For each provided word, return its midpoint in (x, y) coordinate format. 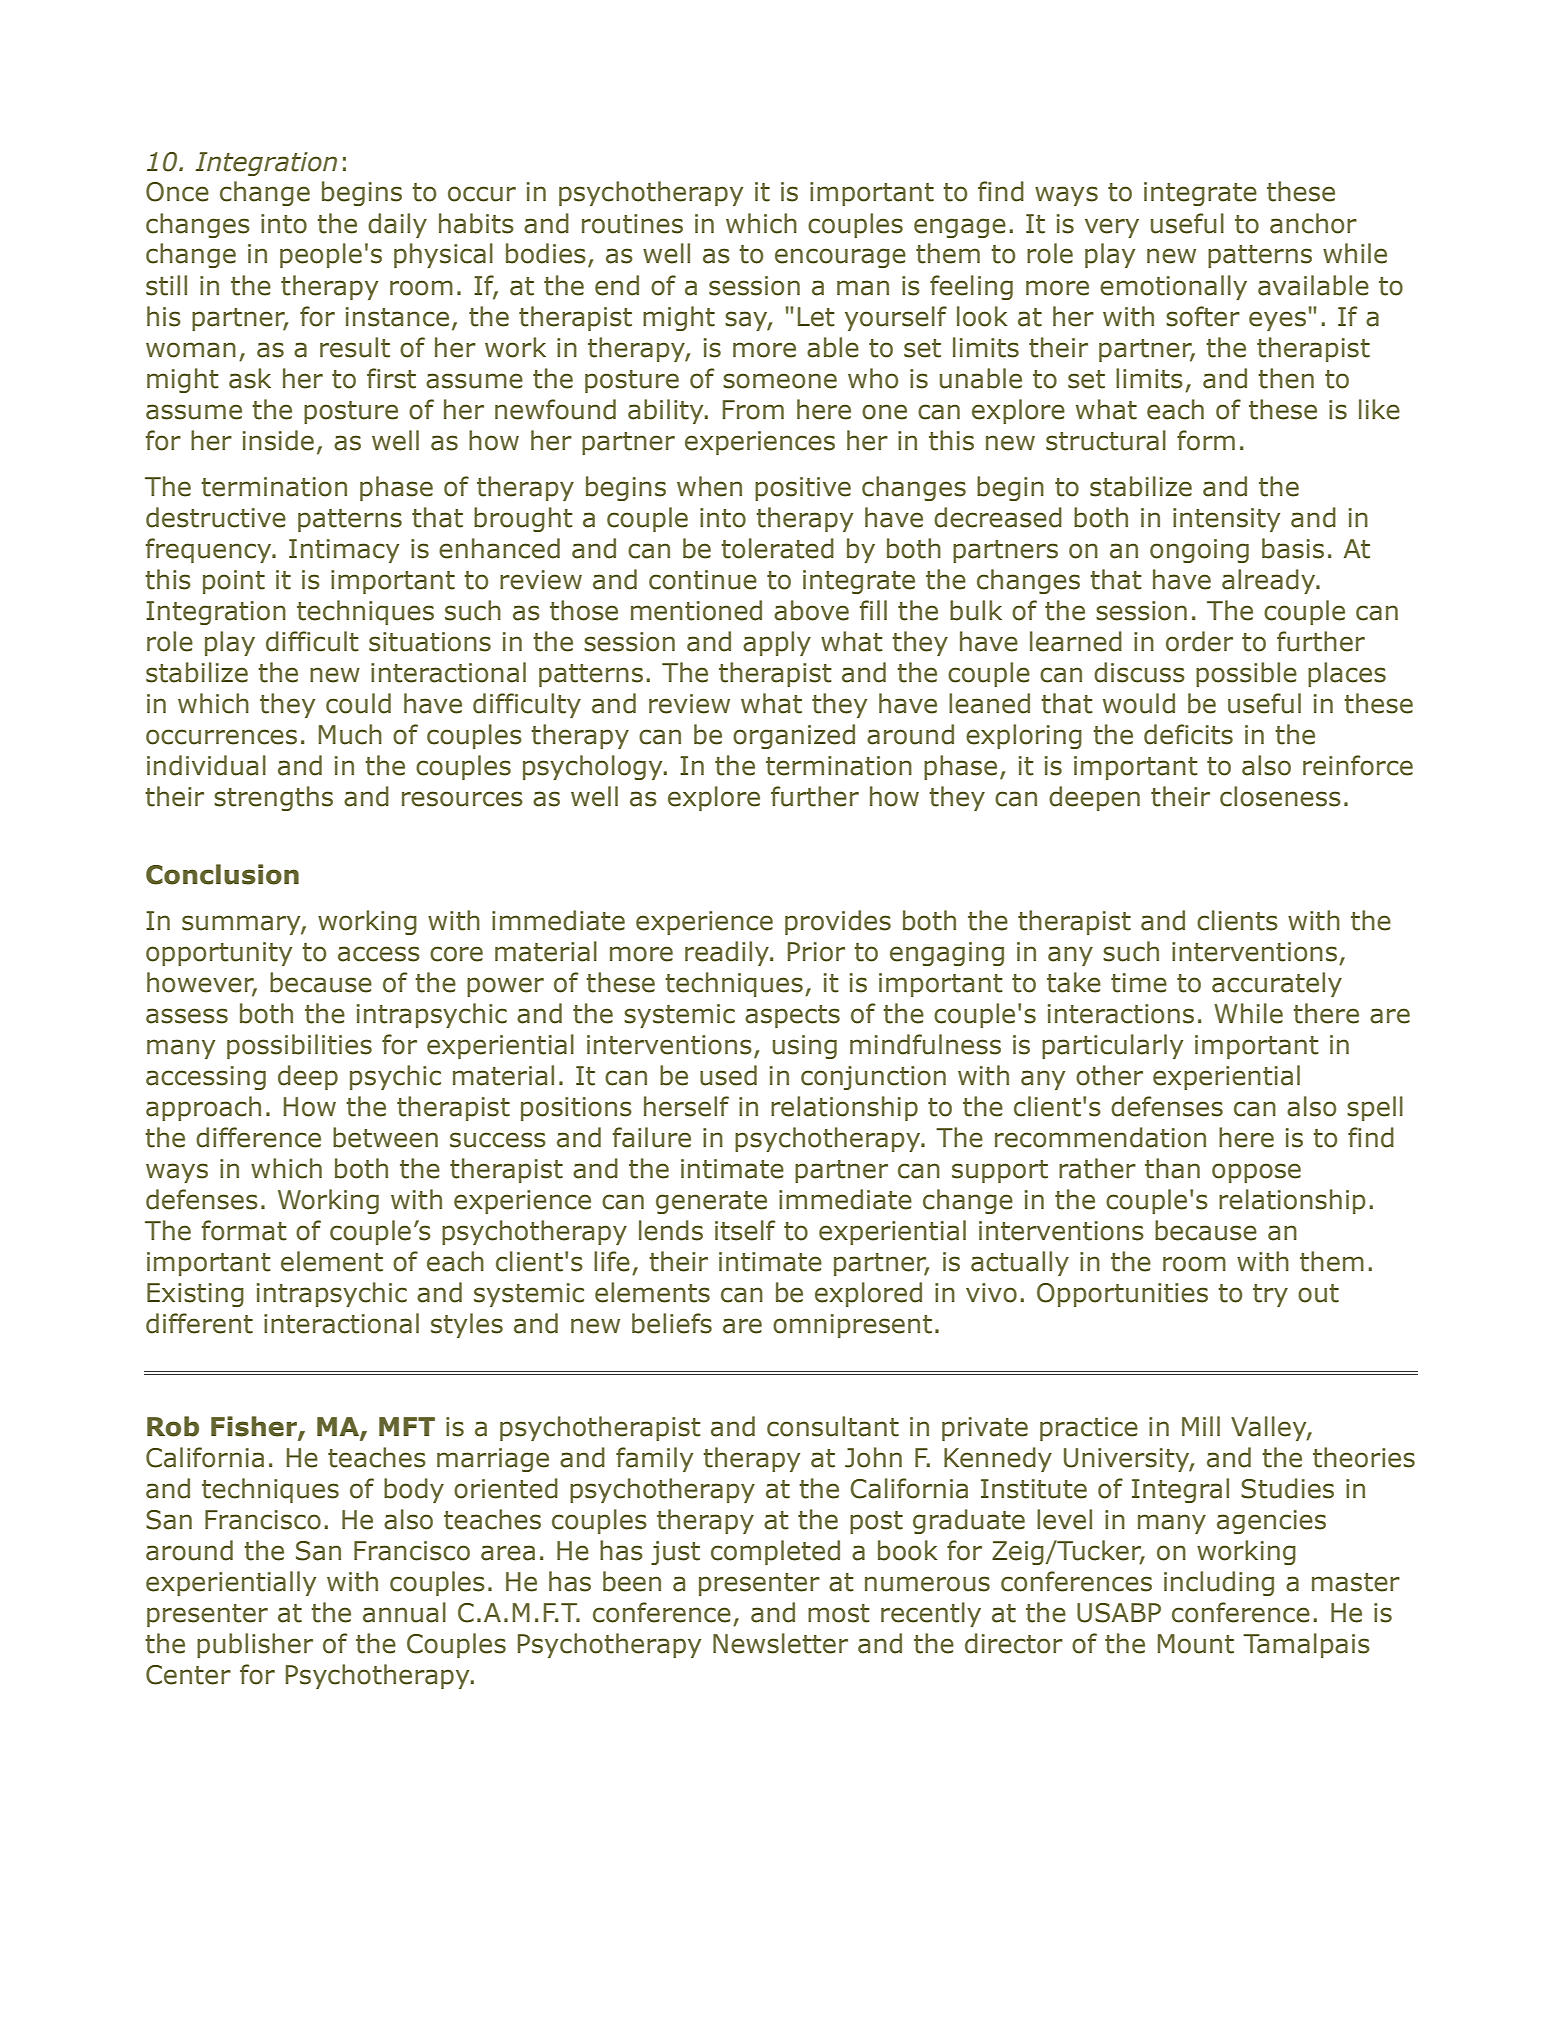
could (358, 703)
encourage (840, 258)
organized (794, 736)
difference (258, 1137)
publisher (255, 1645)
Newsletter (780, 1643)
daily (397, 225)
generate (711, 1202)
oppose (1256, 1173)
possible (1246, 674)
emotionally (1173, 287)
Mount (1196, 1644)
